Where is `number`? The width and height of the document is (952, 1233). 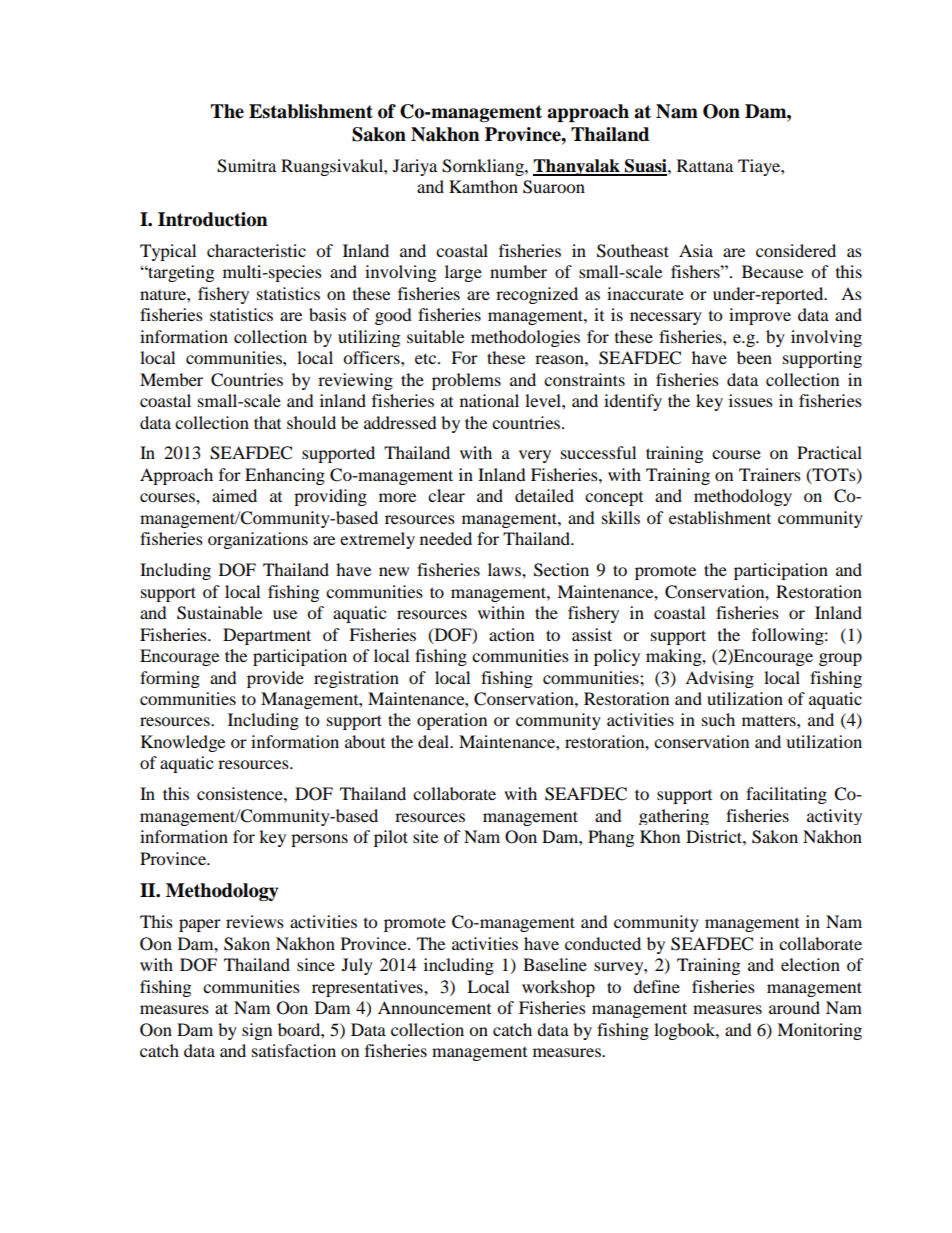
number is located at coordinates (518, 271).
